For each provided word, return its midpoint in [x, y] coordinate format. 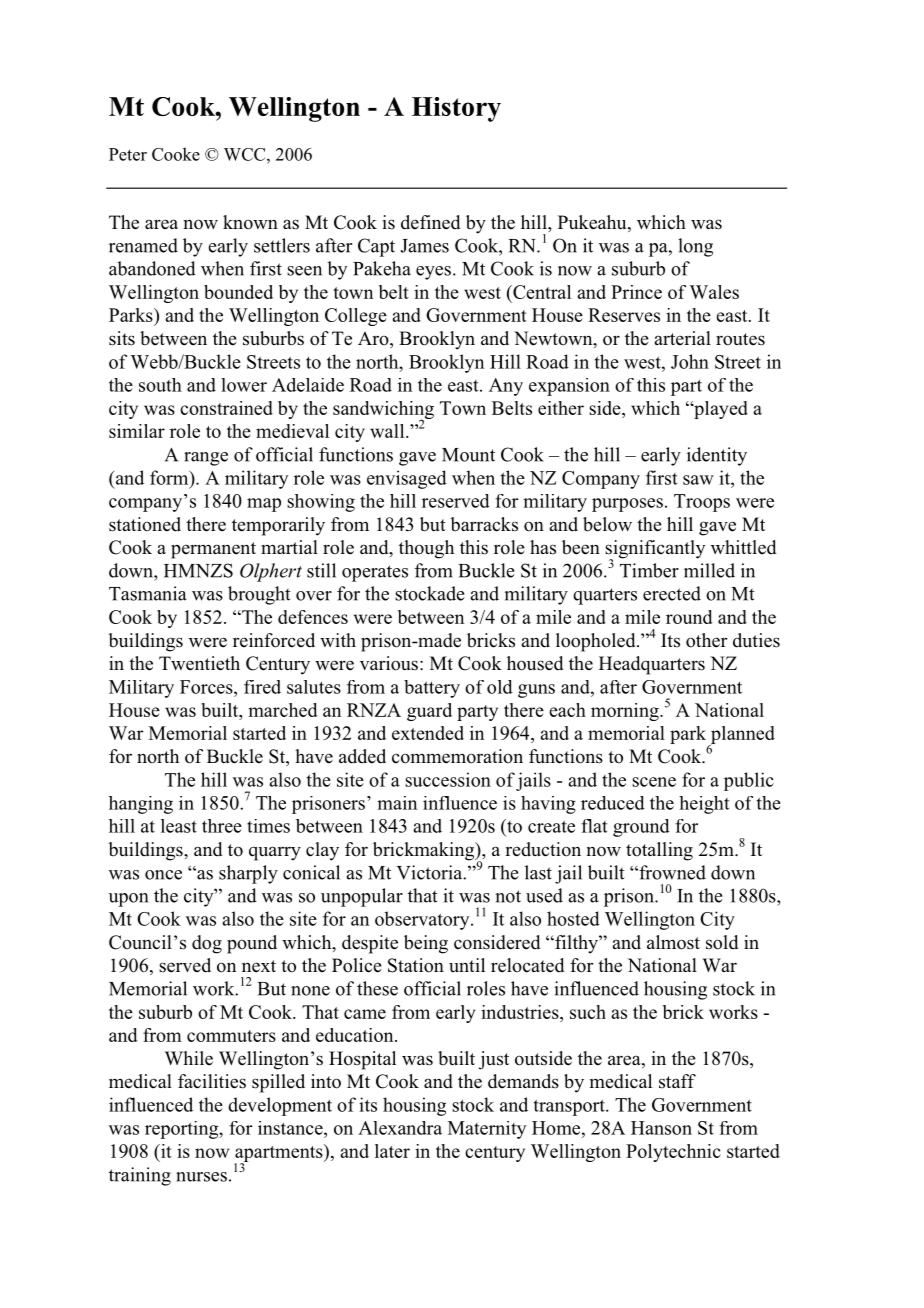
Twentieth [199, 663]
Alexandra [400, 1128]
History [456, 109]
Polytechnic [673, 1153]
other [706, 640]
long [695, 247]
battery [432, 689]
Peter [128, 154]
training [140, 1176]
